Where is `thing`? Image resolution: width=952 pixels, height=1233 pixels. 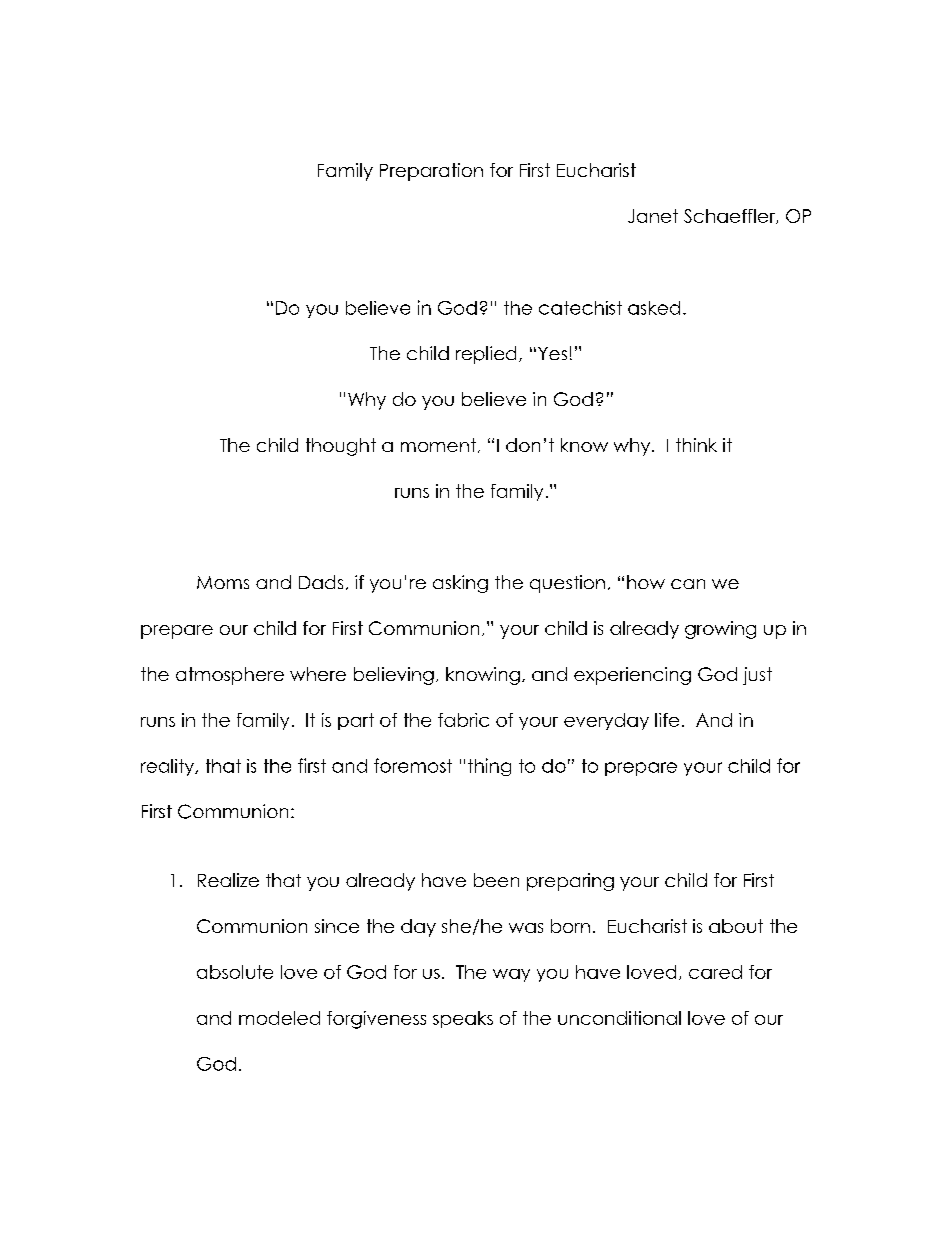 thing is located at coordinates (489, 767).
